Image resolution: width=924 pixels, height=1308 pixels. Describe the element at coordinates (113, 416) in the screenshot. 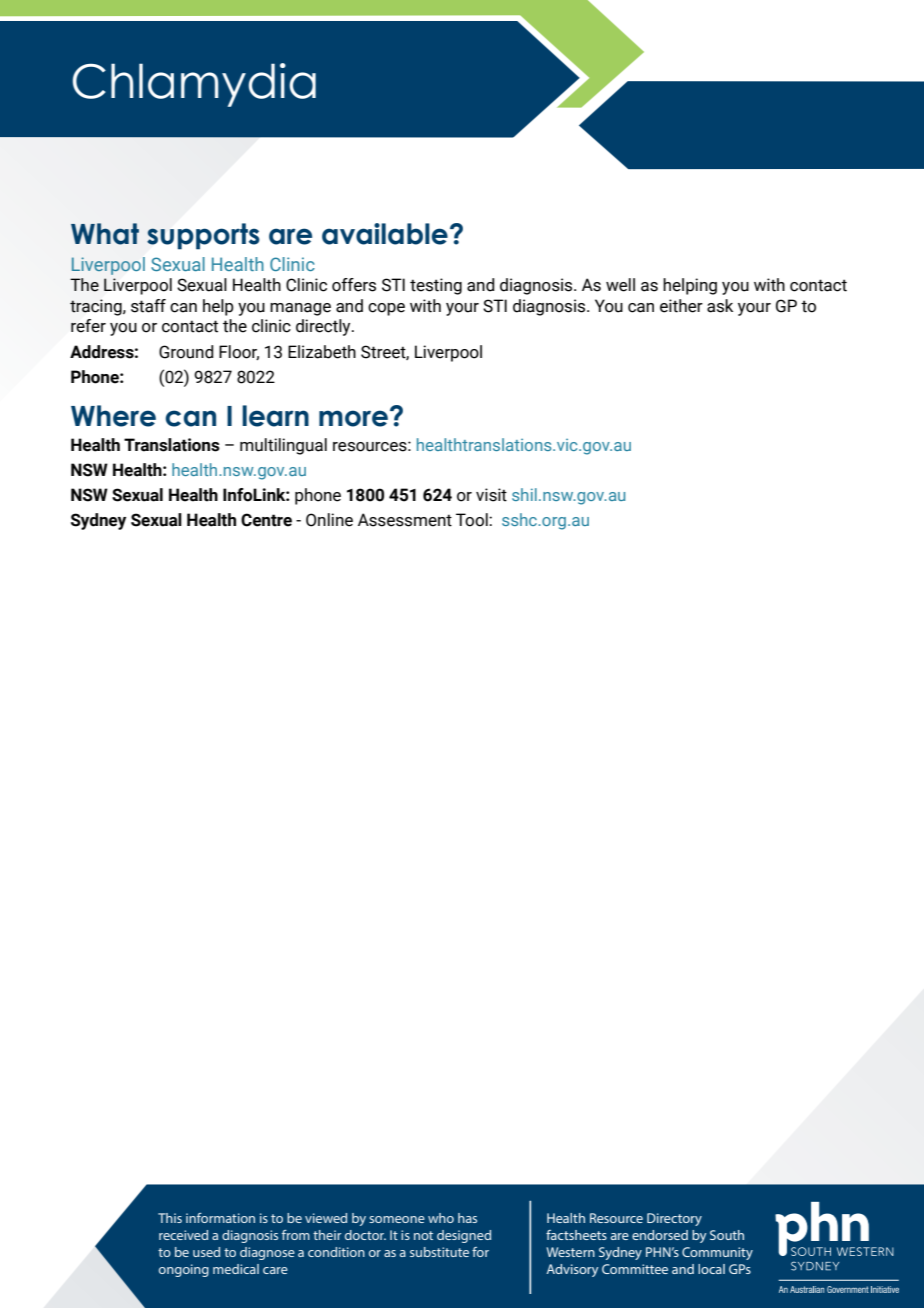

I see `Where` at that location.
